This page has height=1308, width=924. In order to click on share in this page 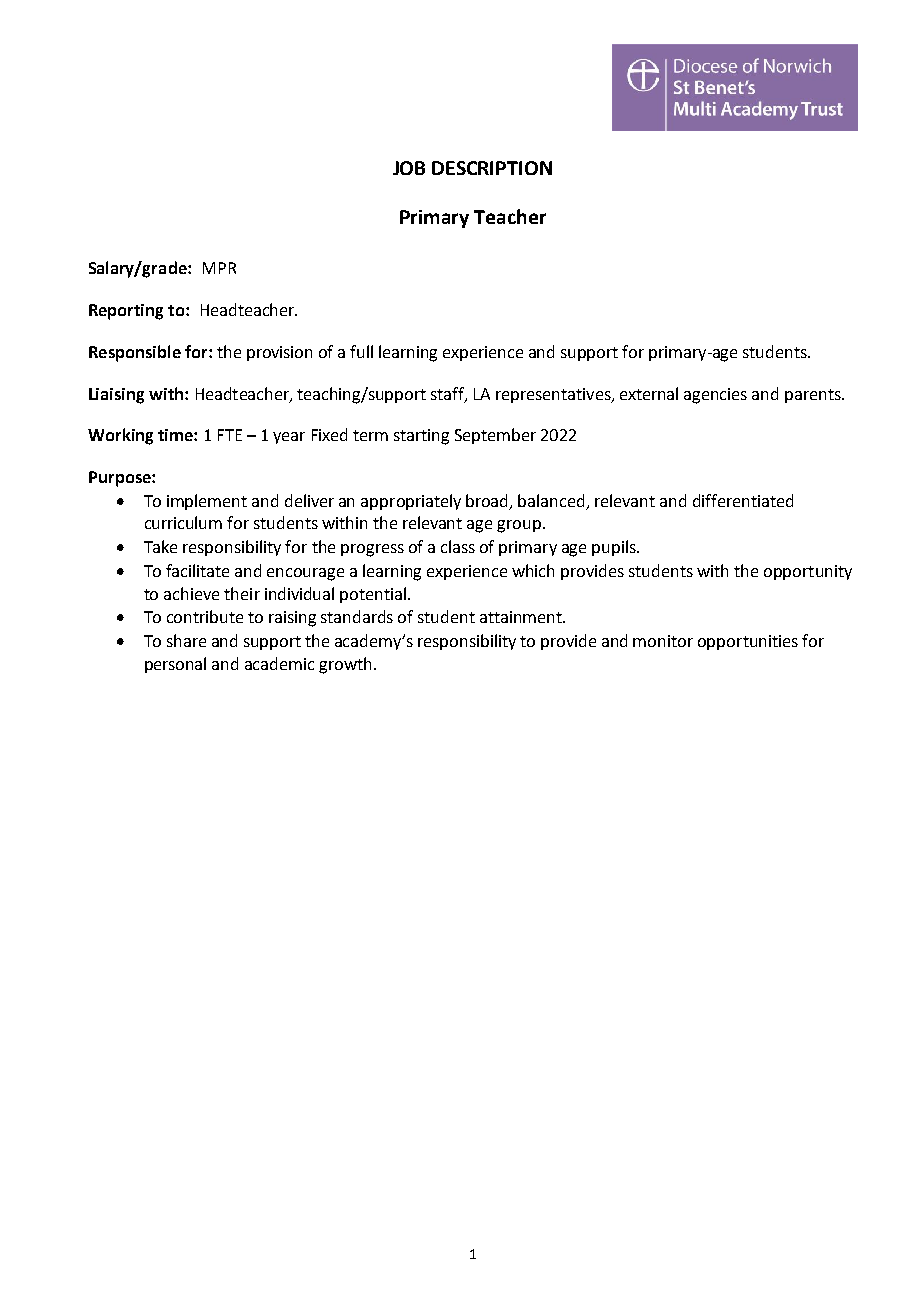, I will do `click(186, 640)`.
